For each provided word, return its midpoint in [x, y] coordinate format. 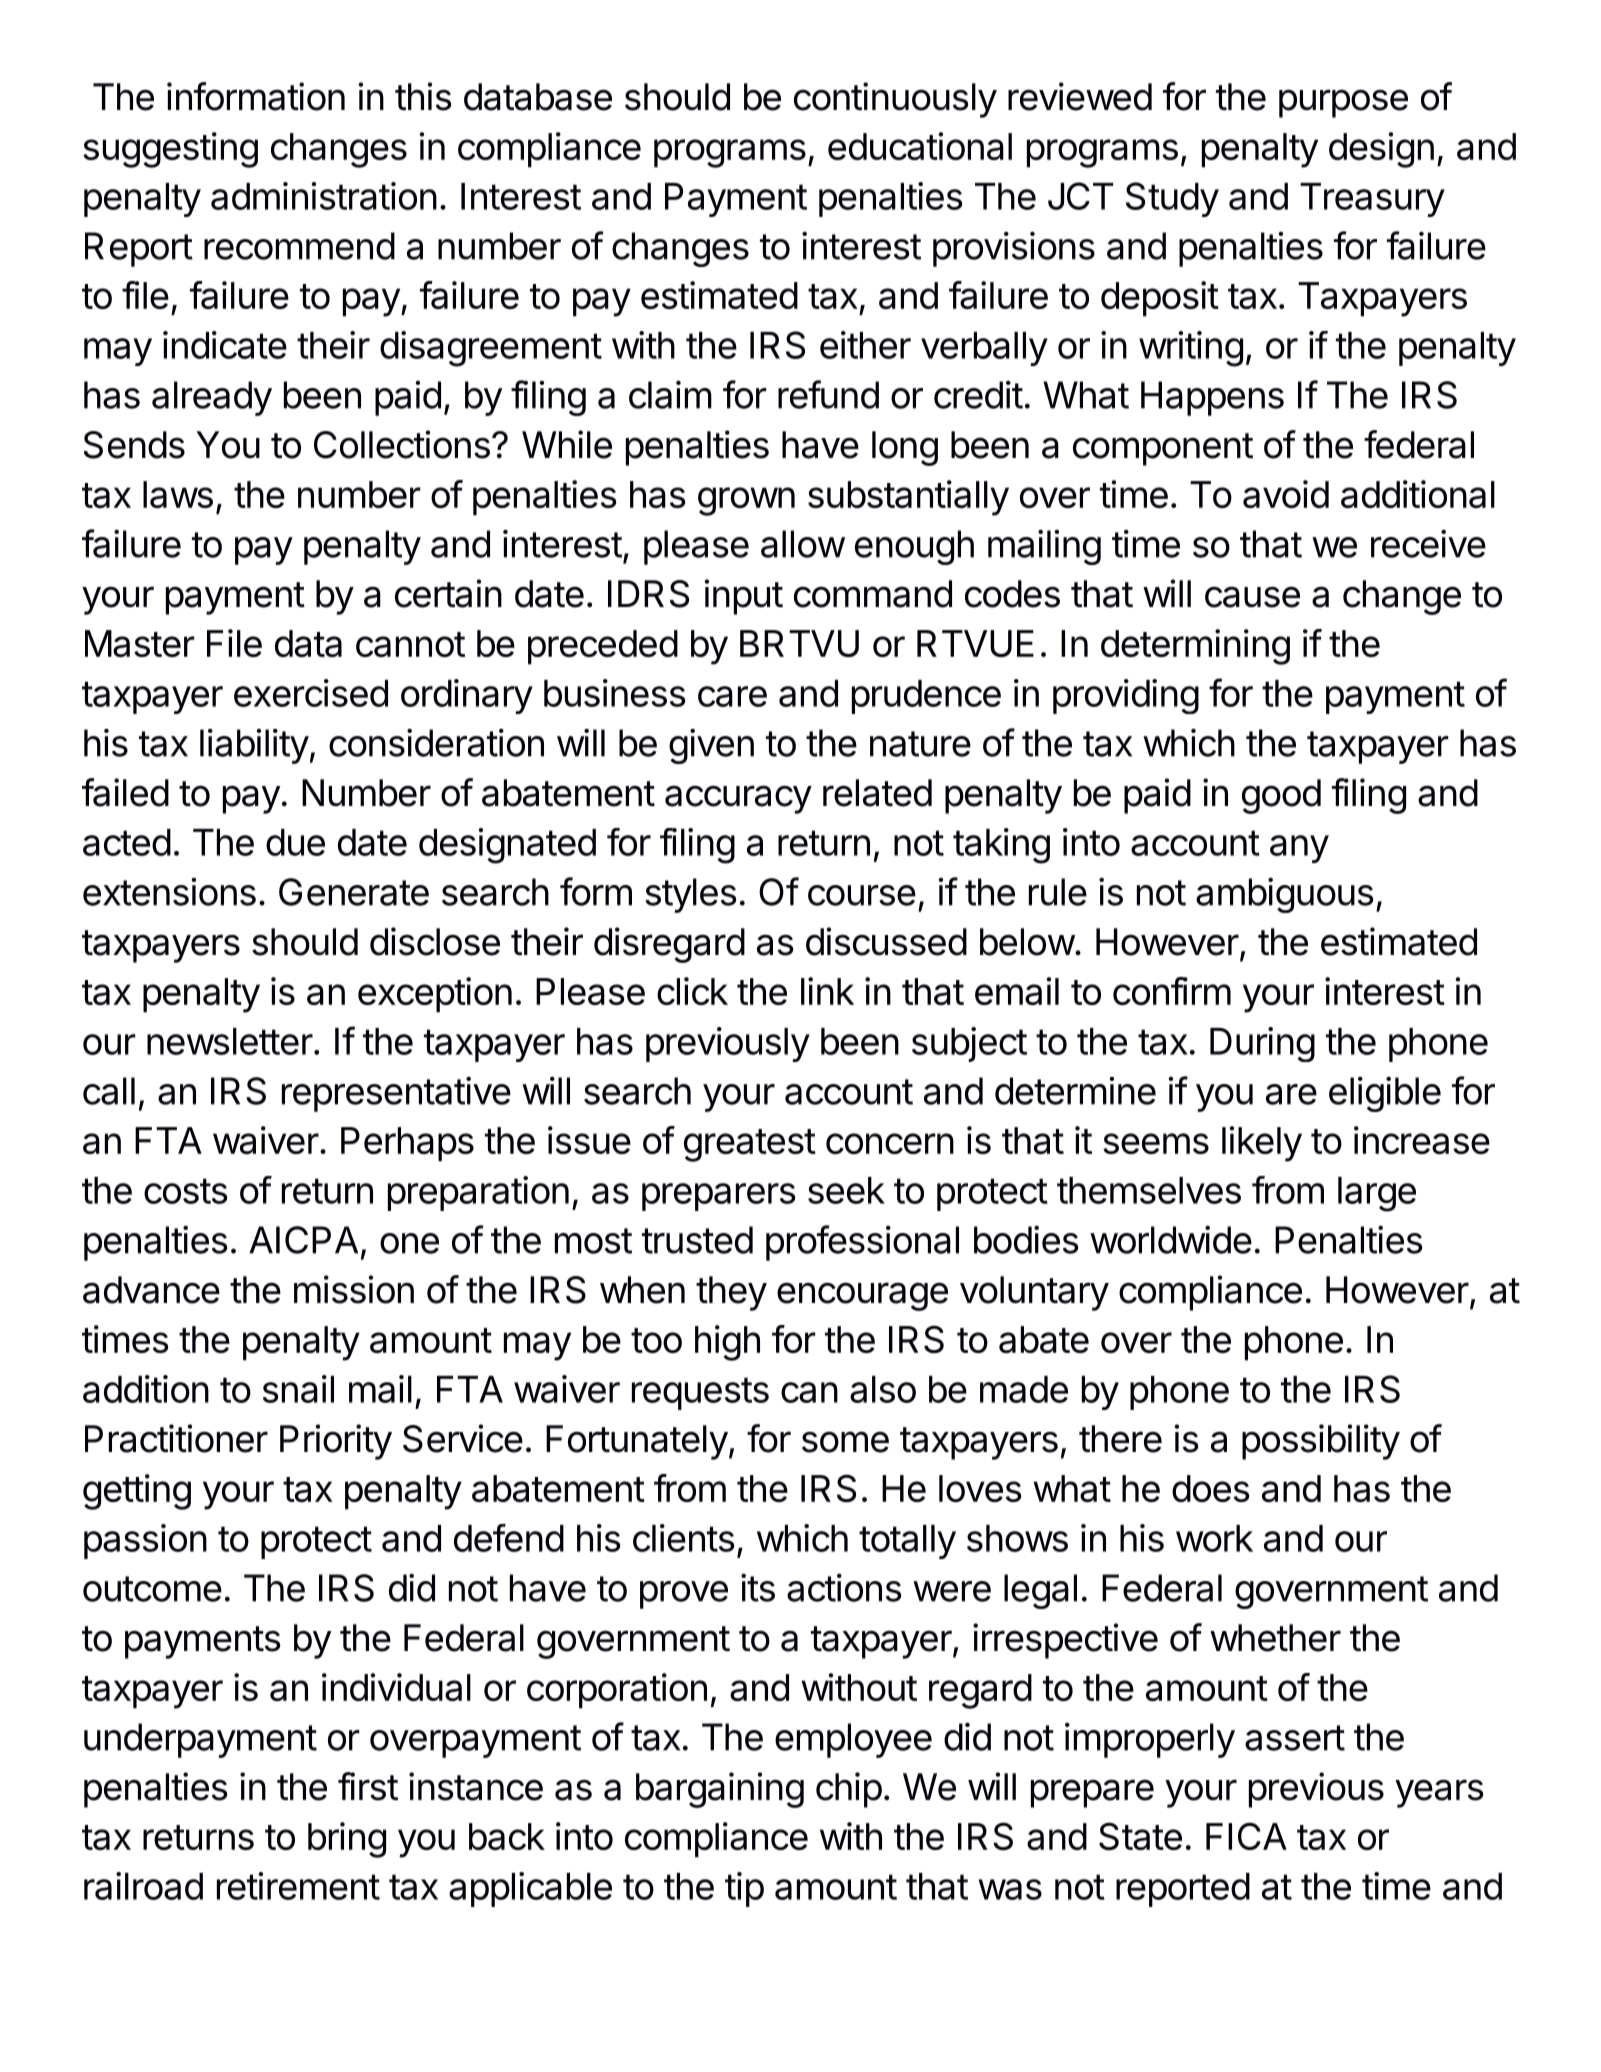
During [1262, 1044]
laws [178, 494]
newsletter [230, 1041]
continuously [895, 100]
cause [1252, 597]
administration [324, 196]
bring [347, 1840]
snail [298, 1389]
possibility [1321, 1442]
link [827, 991]
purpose [1343, 103]
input [743, 597]
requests [700, 1393]
